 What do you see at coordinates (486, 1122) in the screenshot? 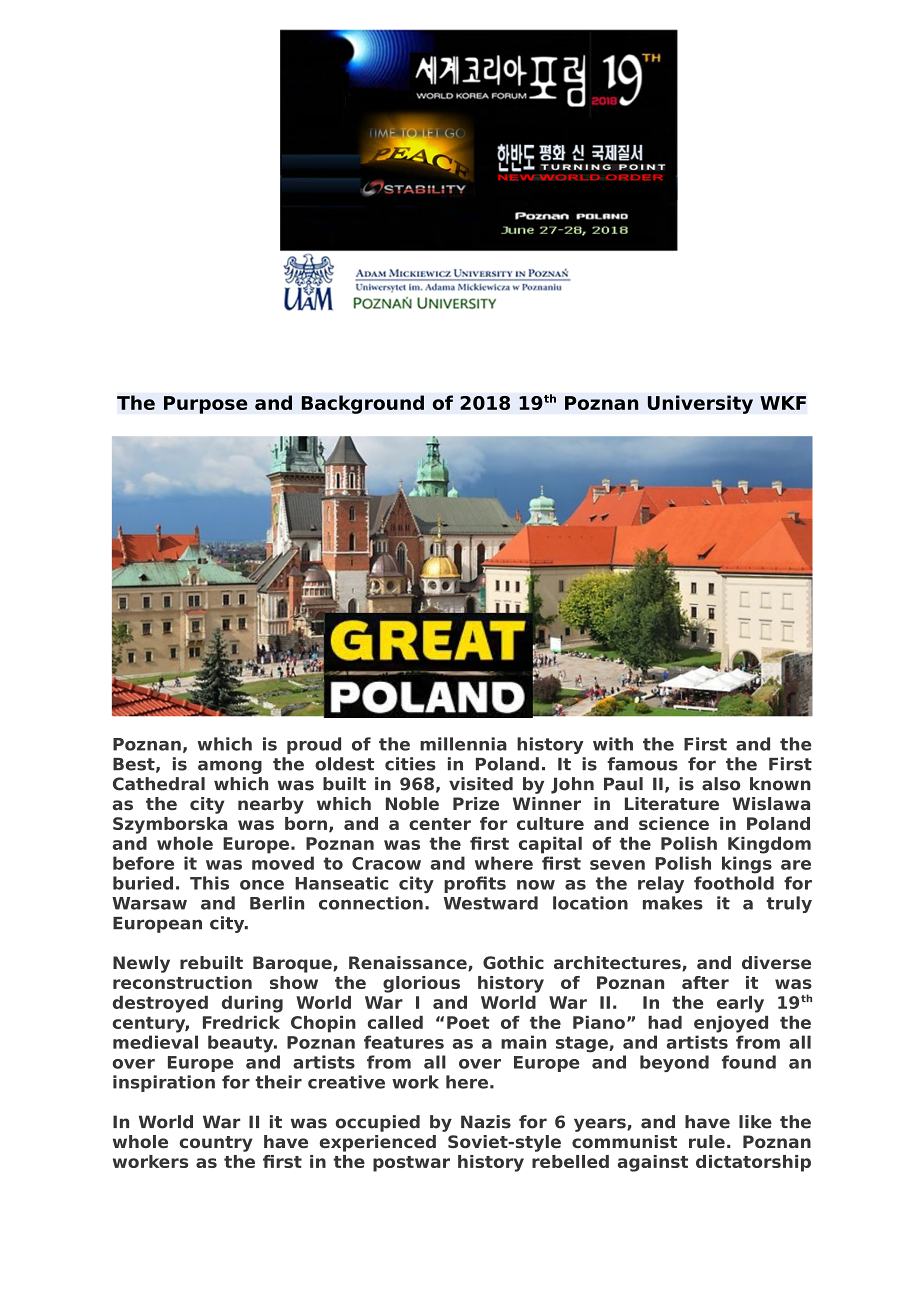
I see `Nazis` at bounding box center [486, 1122].
